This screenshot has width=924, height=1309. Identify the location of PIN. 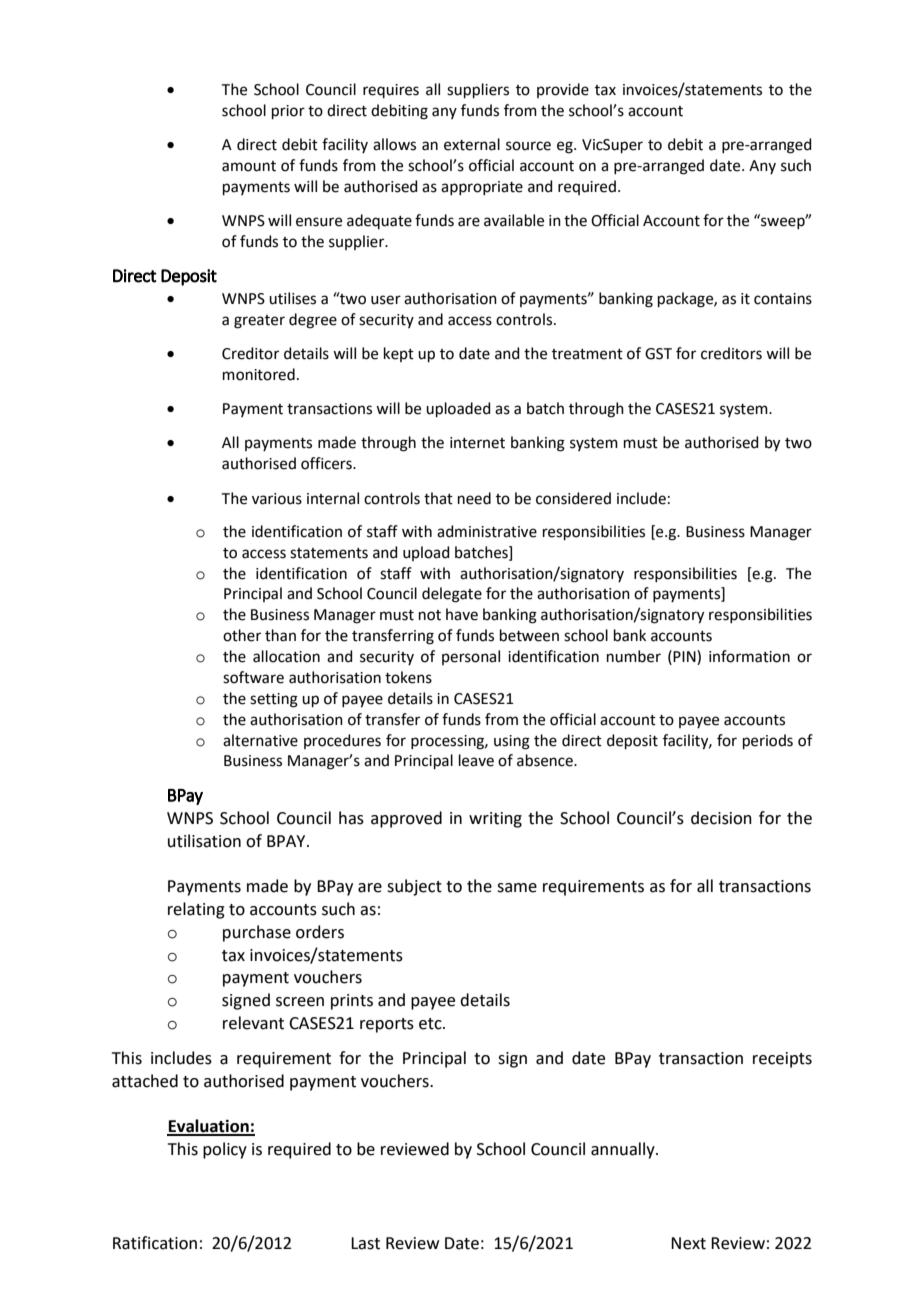
(685, 656).
